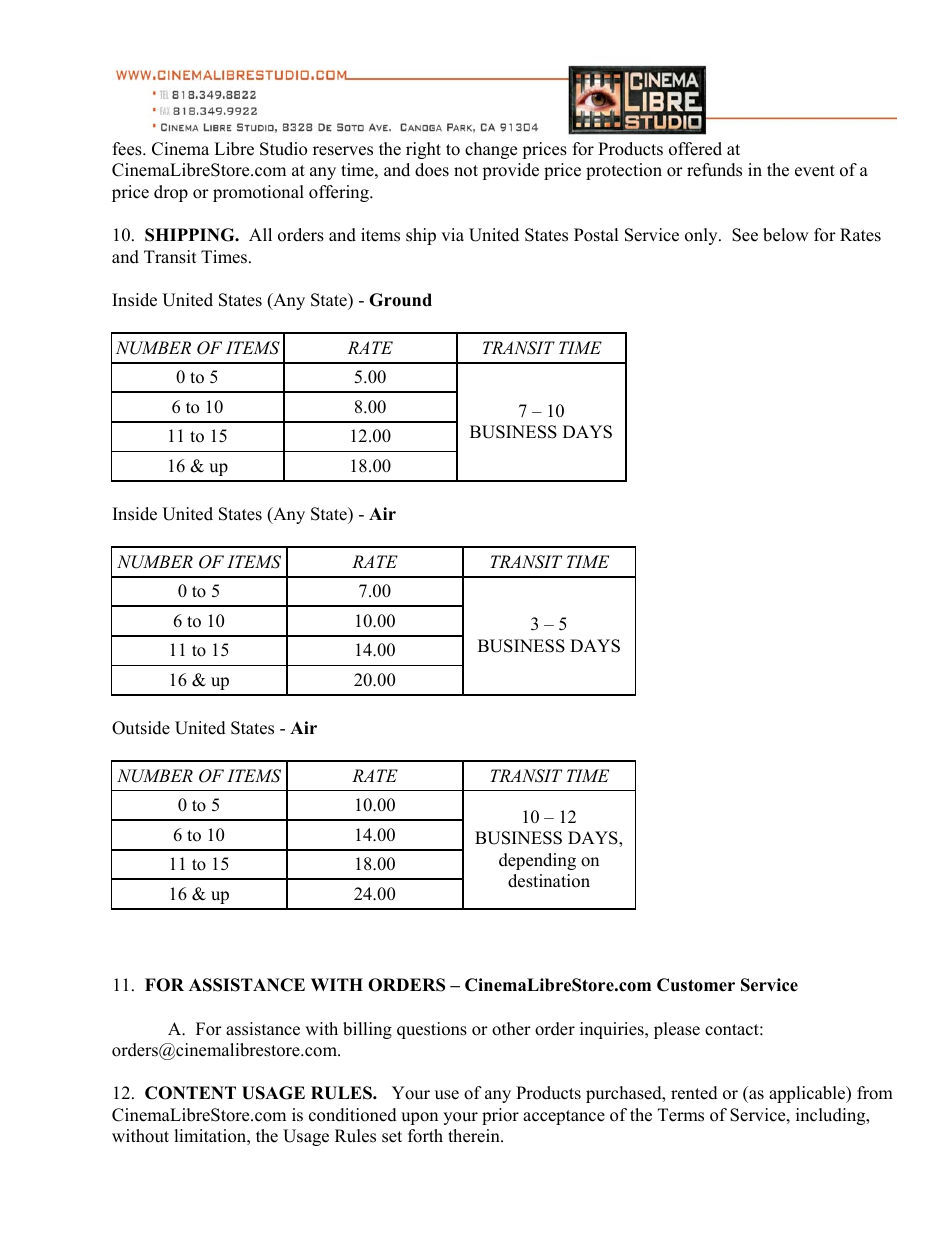  Describe the element at coordinates (367, 1030) in the page. I see `billing` at that location.
